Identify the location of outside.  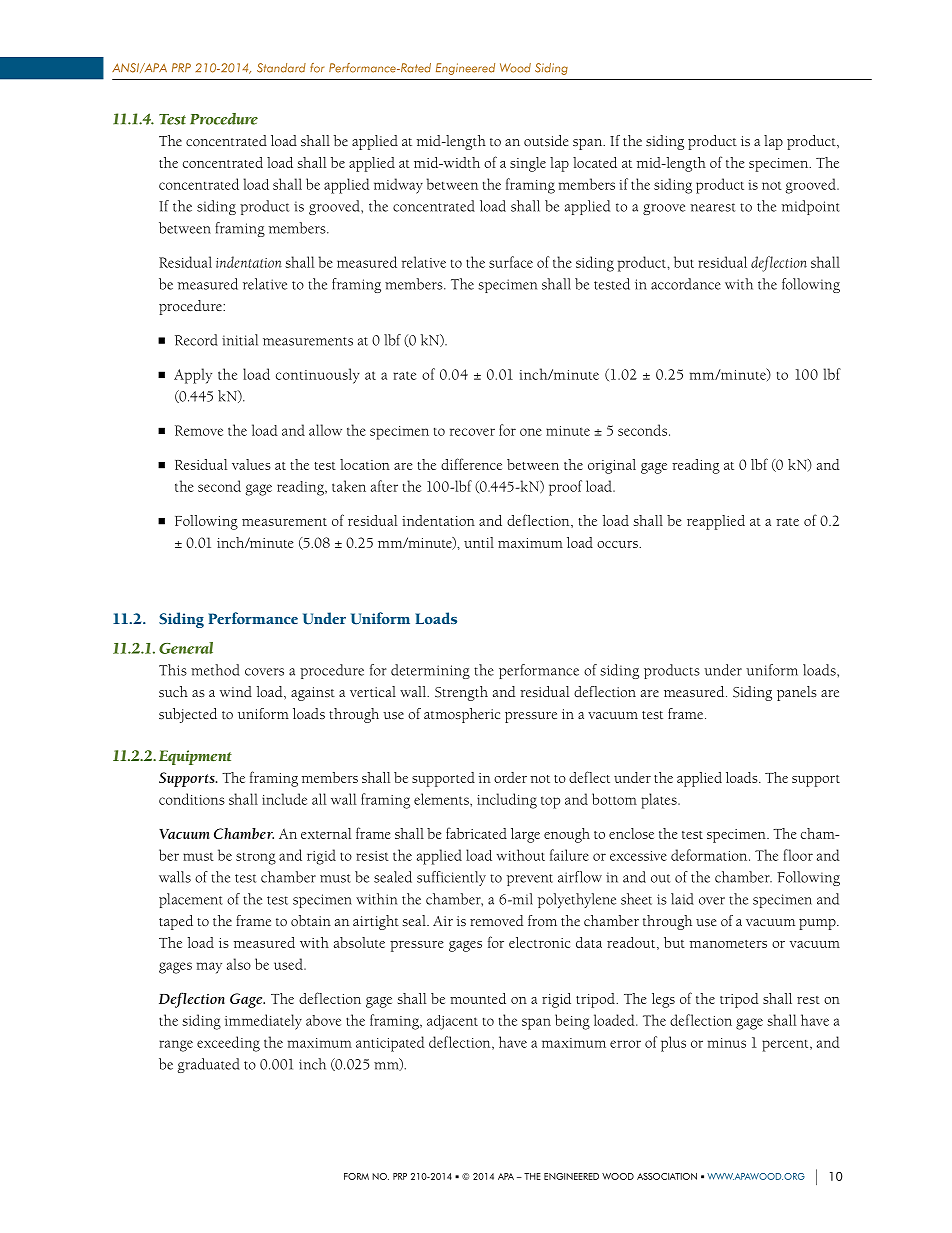
(546, 141).
